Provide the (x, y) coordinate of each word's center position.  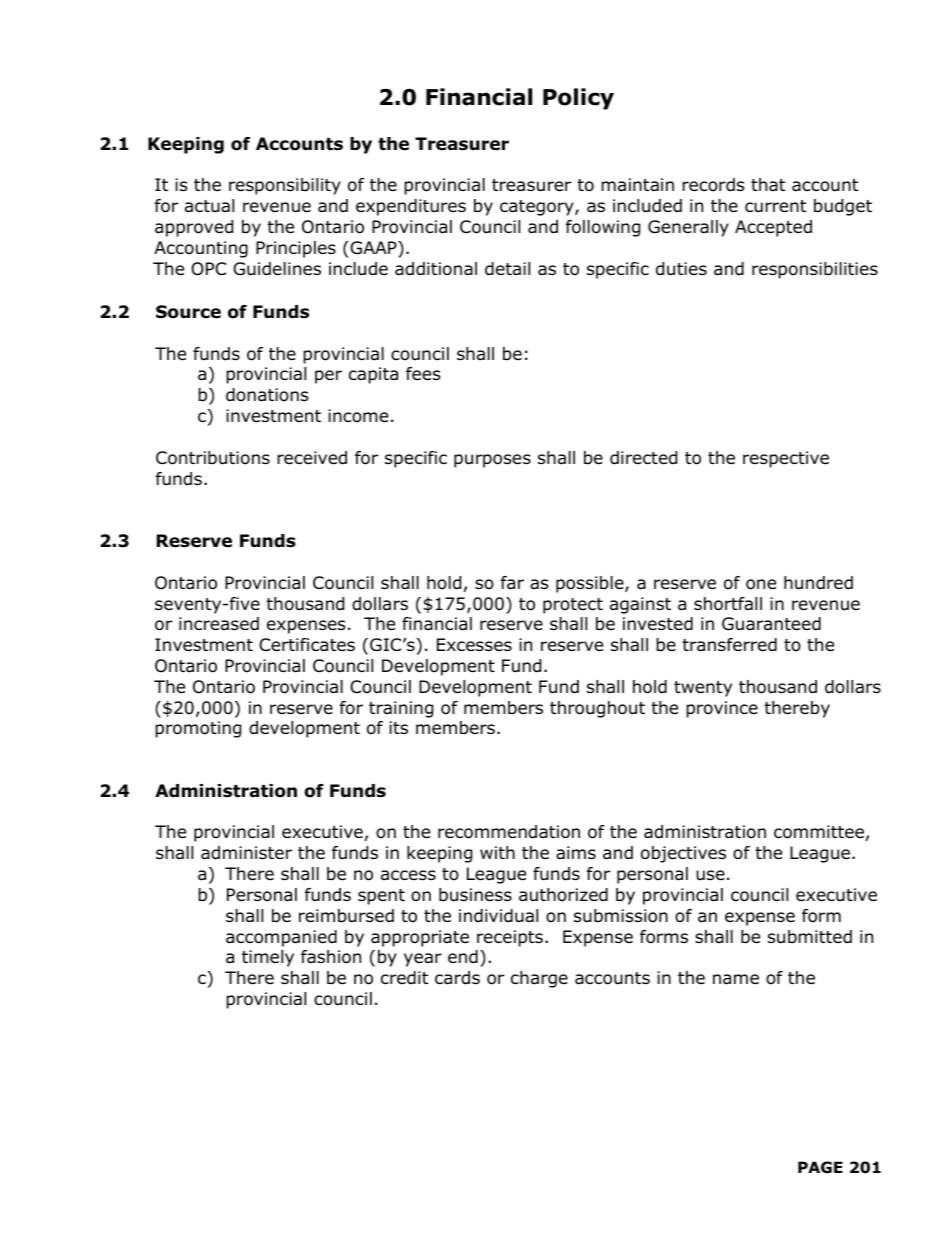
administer (246, 853)
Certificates (307, 645)
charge (539, 979)
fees (423, 374)
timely (268, 958)
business (475, 895)
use (710, 875)
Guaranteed (771, 624)
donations (267, 395)
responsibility (285, 186)
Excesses (474, 644)
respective (786, 459)
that (768, 185)
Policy (578, 99)
